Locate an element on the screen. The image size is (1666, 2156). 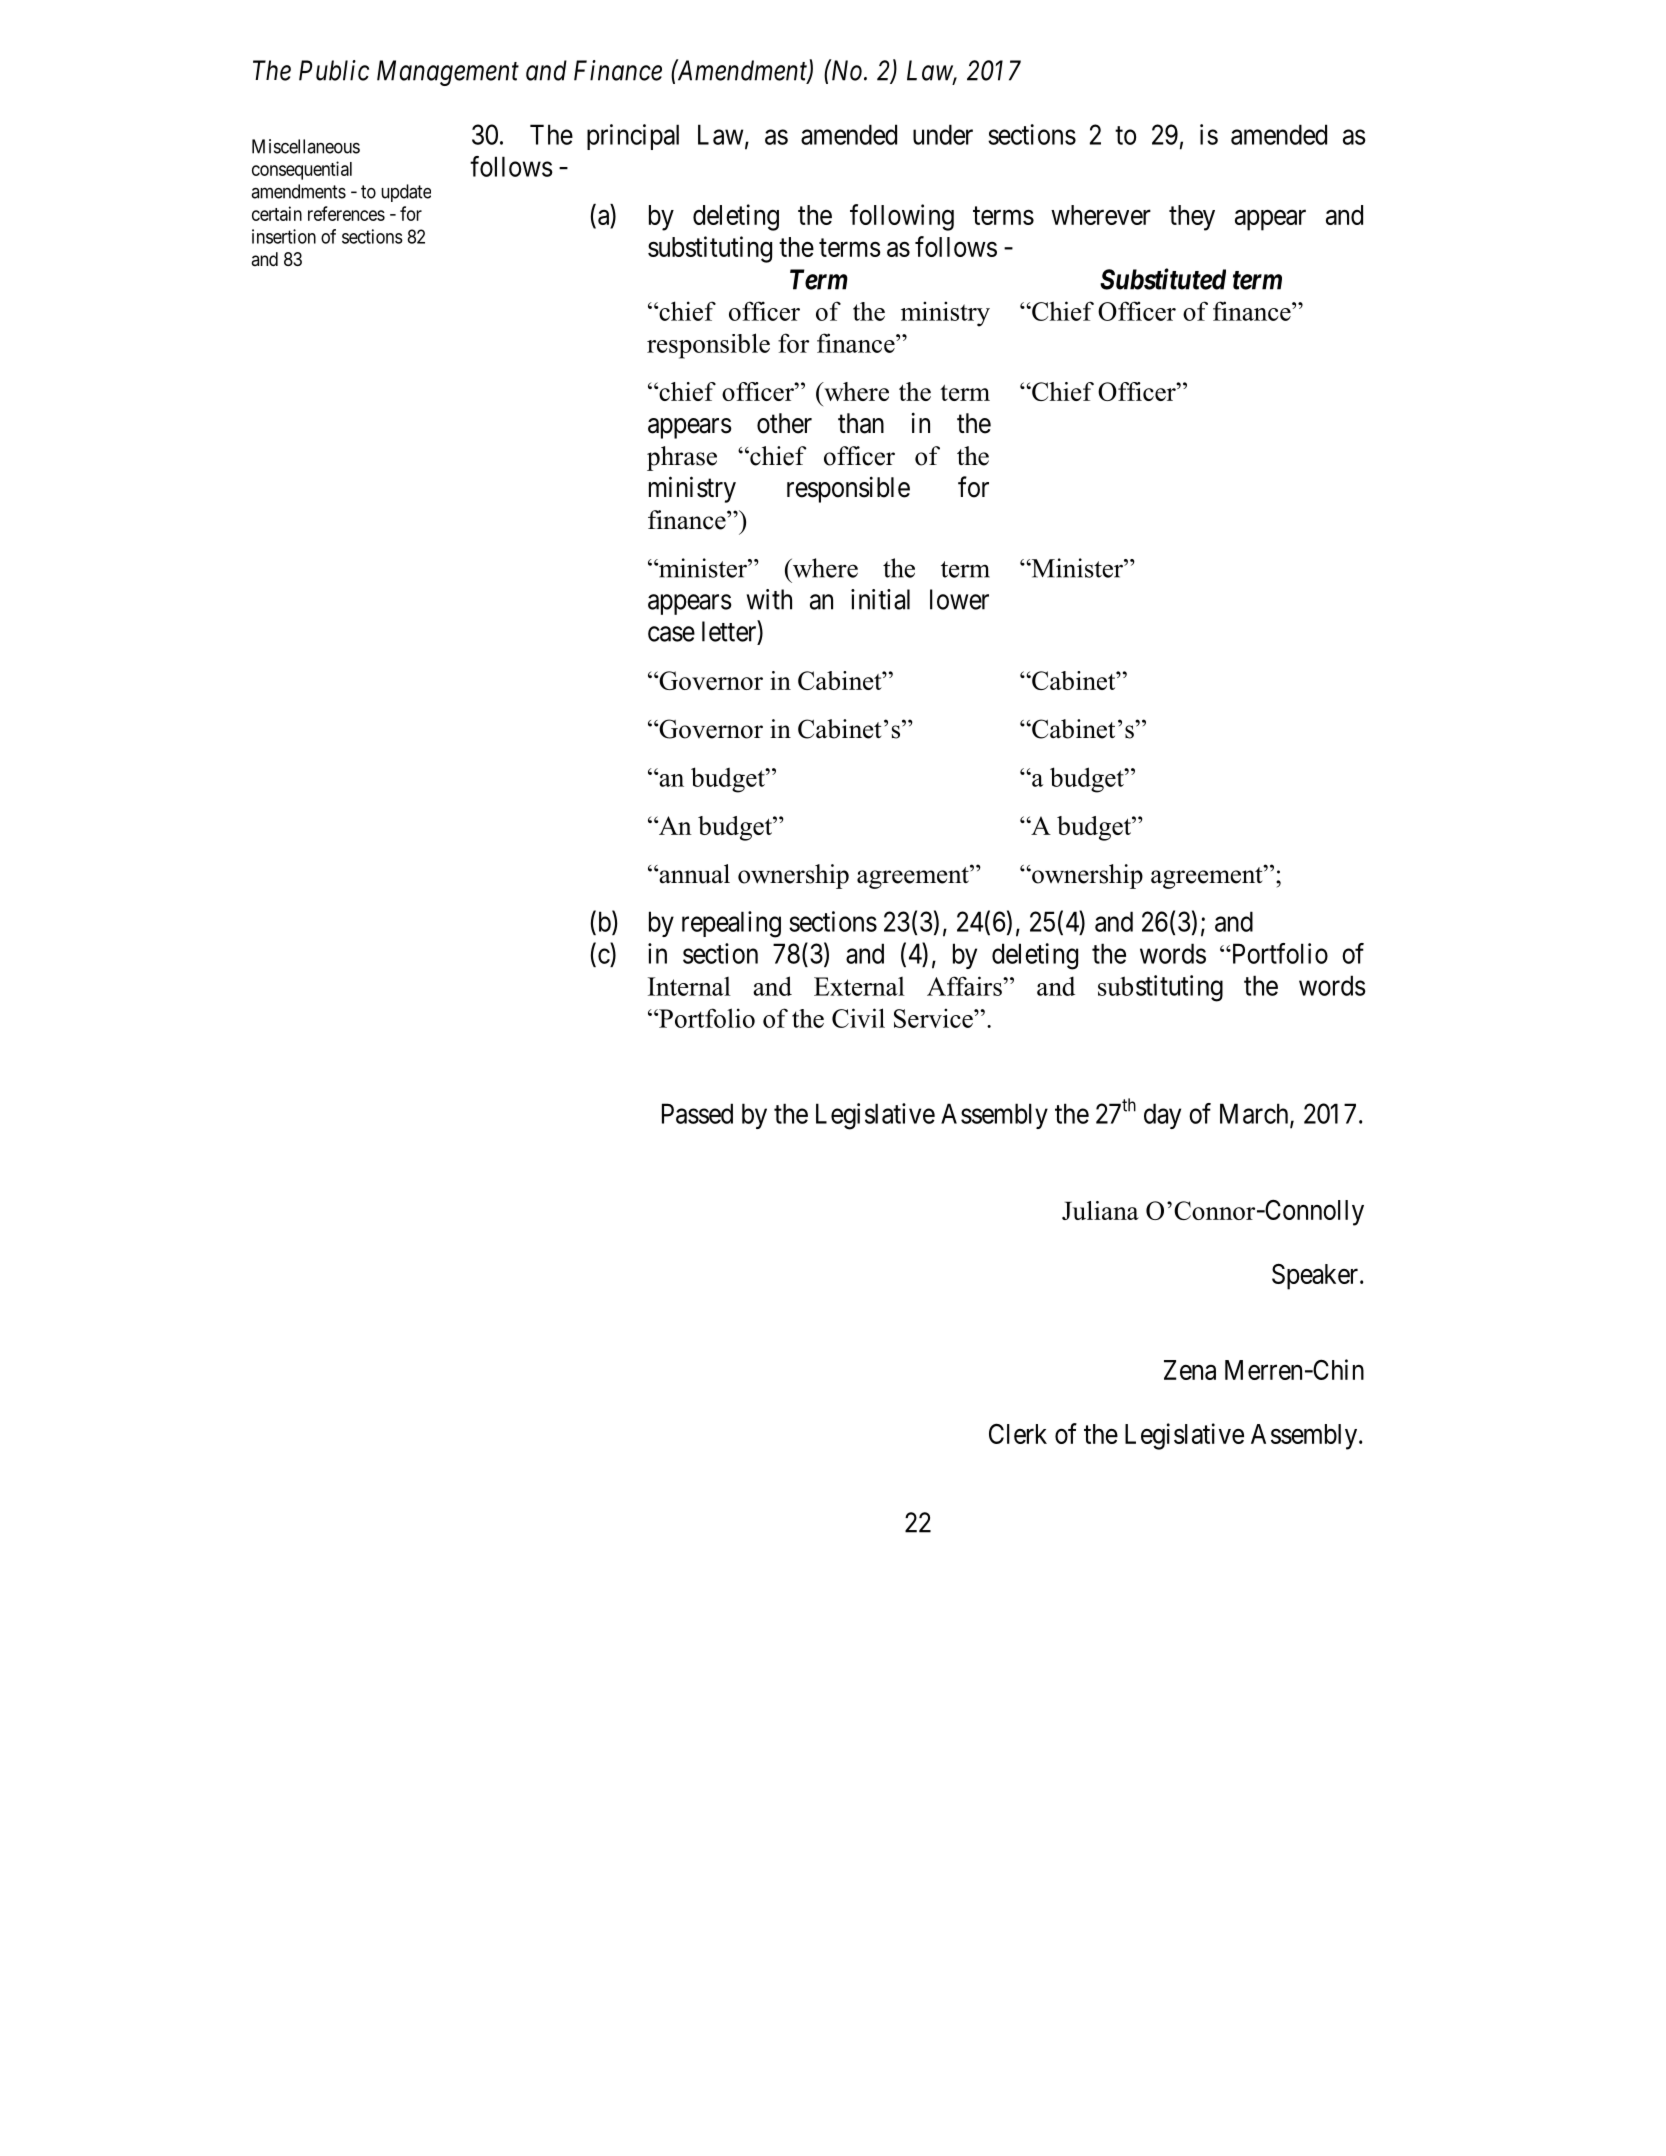
Clerk is located at coordinates (1018, 1433).
